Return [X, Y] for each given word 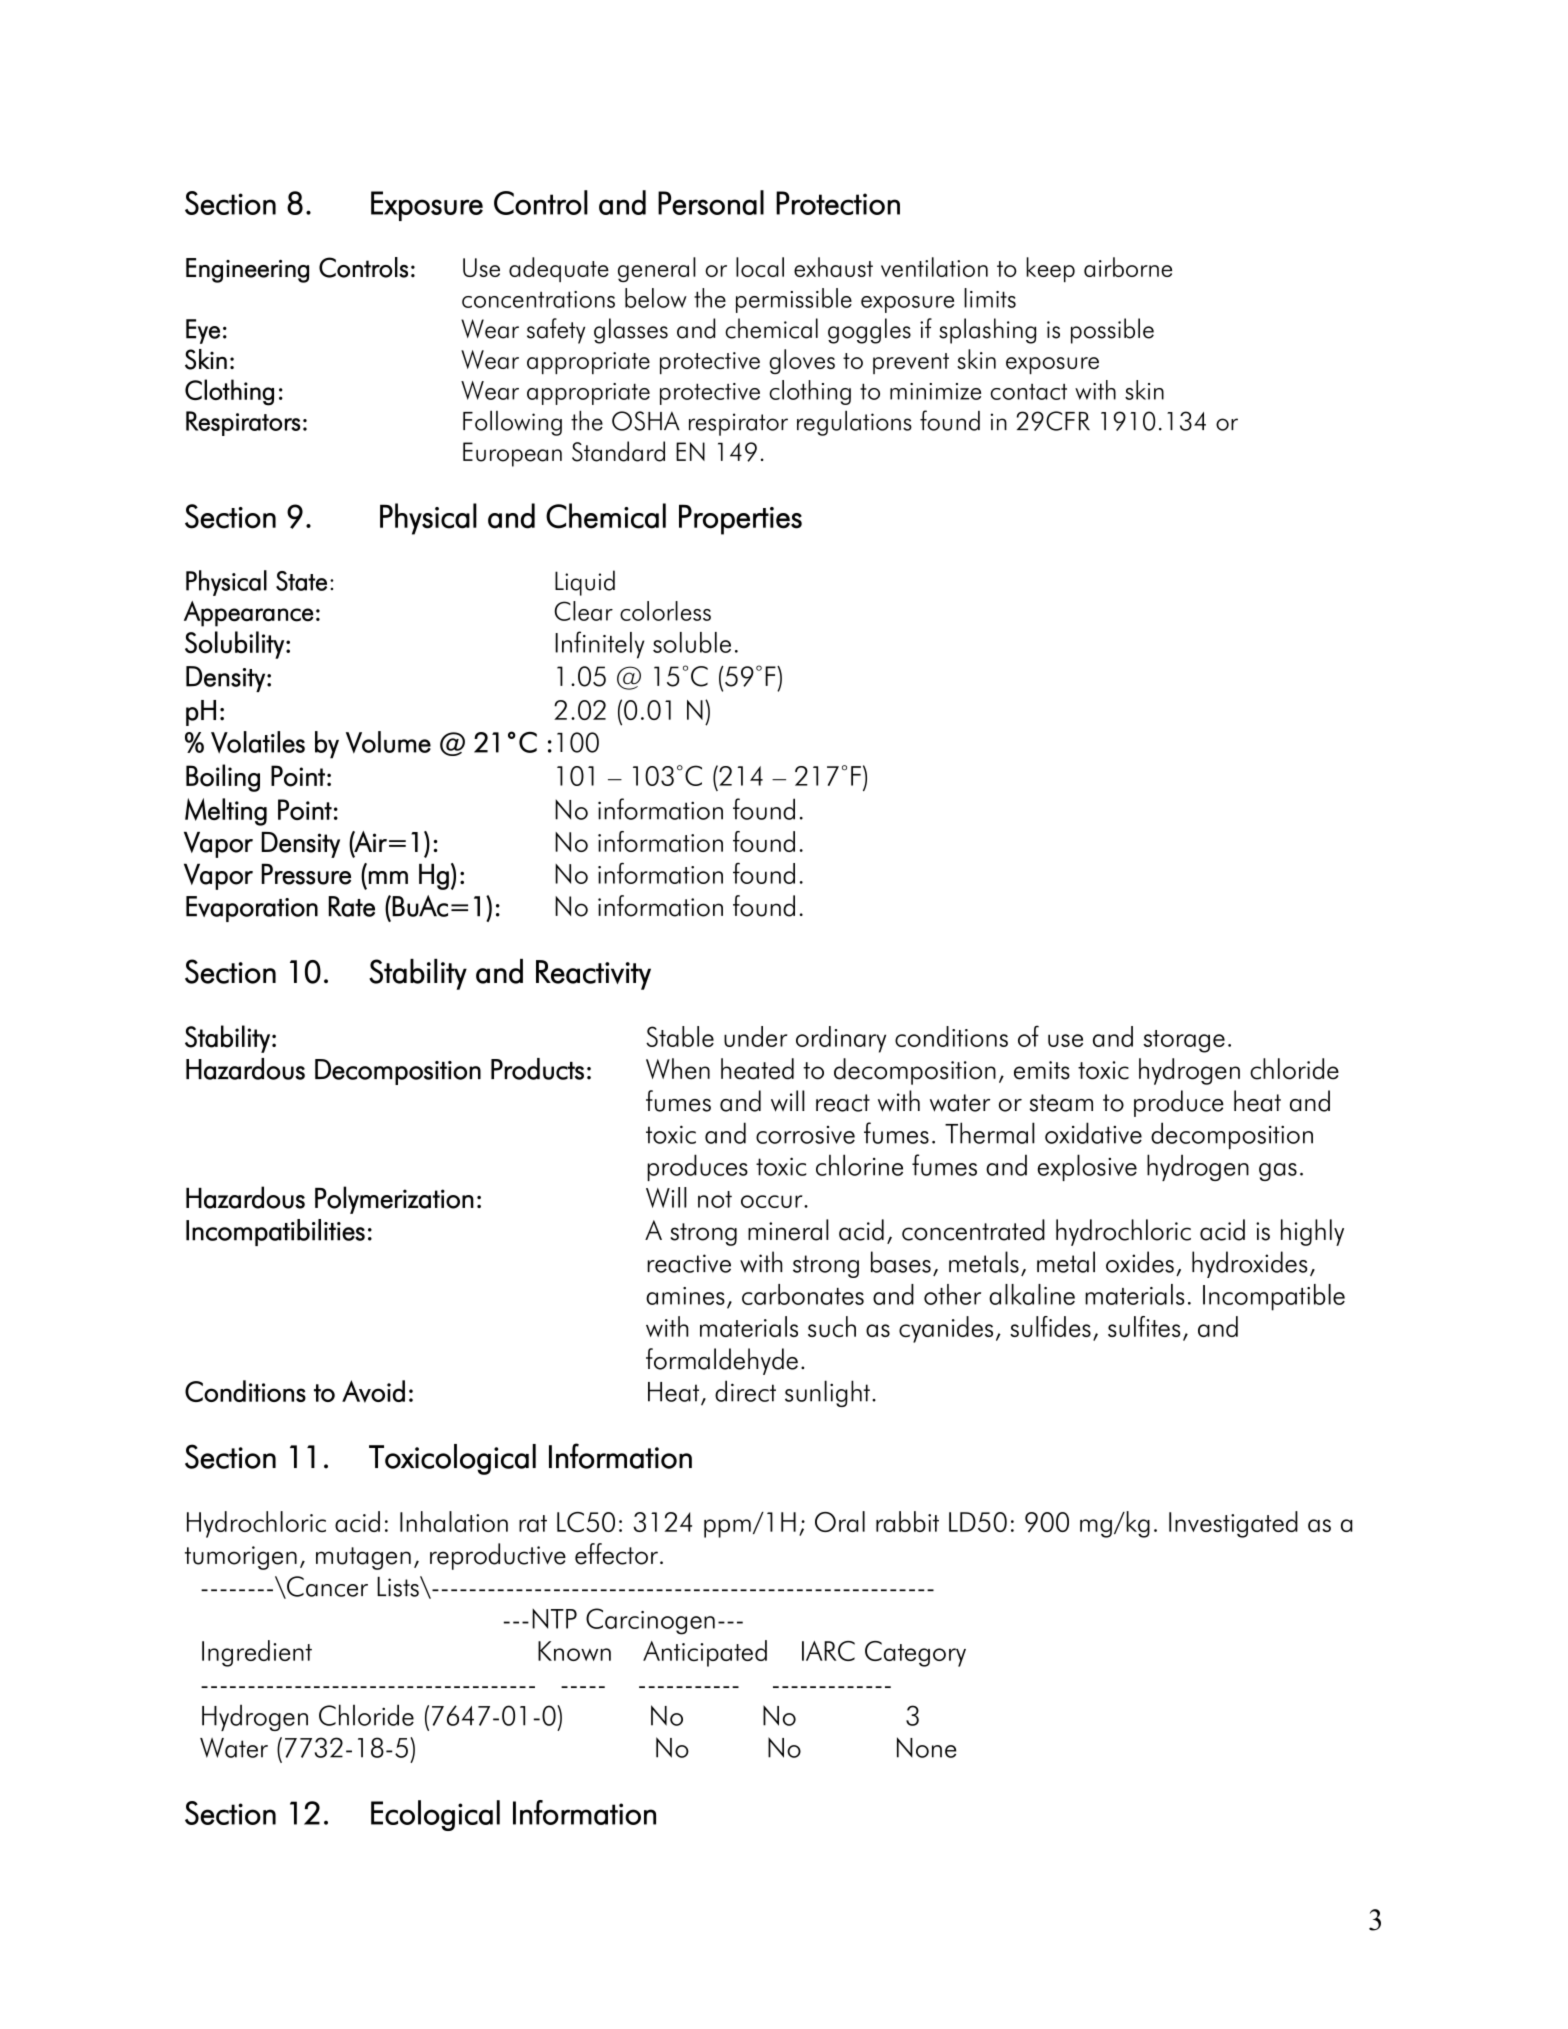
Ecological [435, 1815]
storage [1184, 1041]
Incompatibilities [275, 1232]
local [760, 267]
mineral [788, 1230]
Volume [388, 742]
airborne [1128, 267]
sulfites [1144, 1326]
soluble [692, 642]
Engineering [247, 270]
